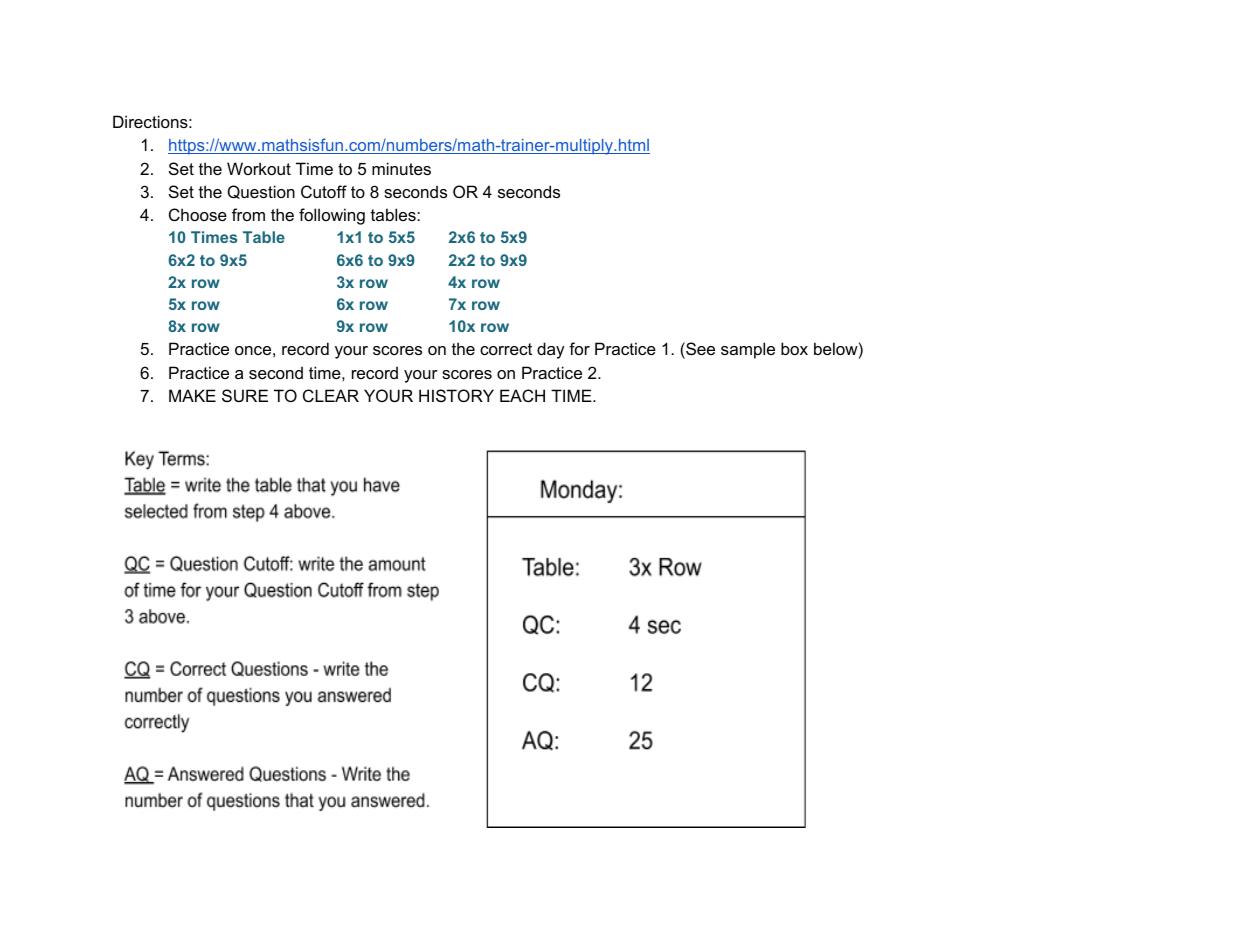 The width and height of the screenshot is (1233, 952). Describe the element at coordinates (259, 168) in the screenshot. I see `Workout` at that location.
